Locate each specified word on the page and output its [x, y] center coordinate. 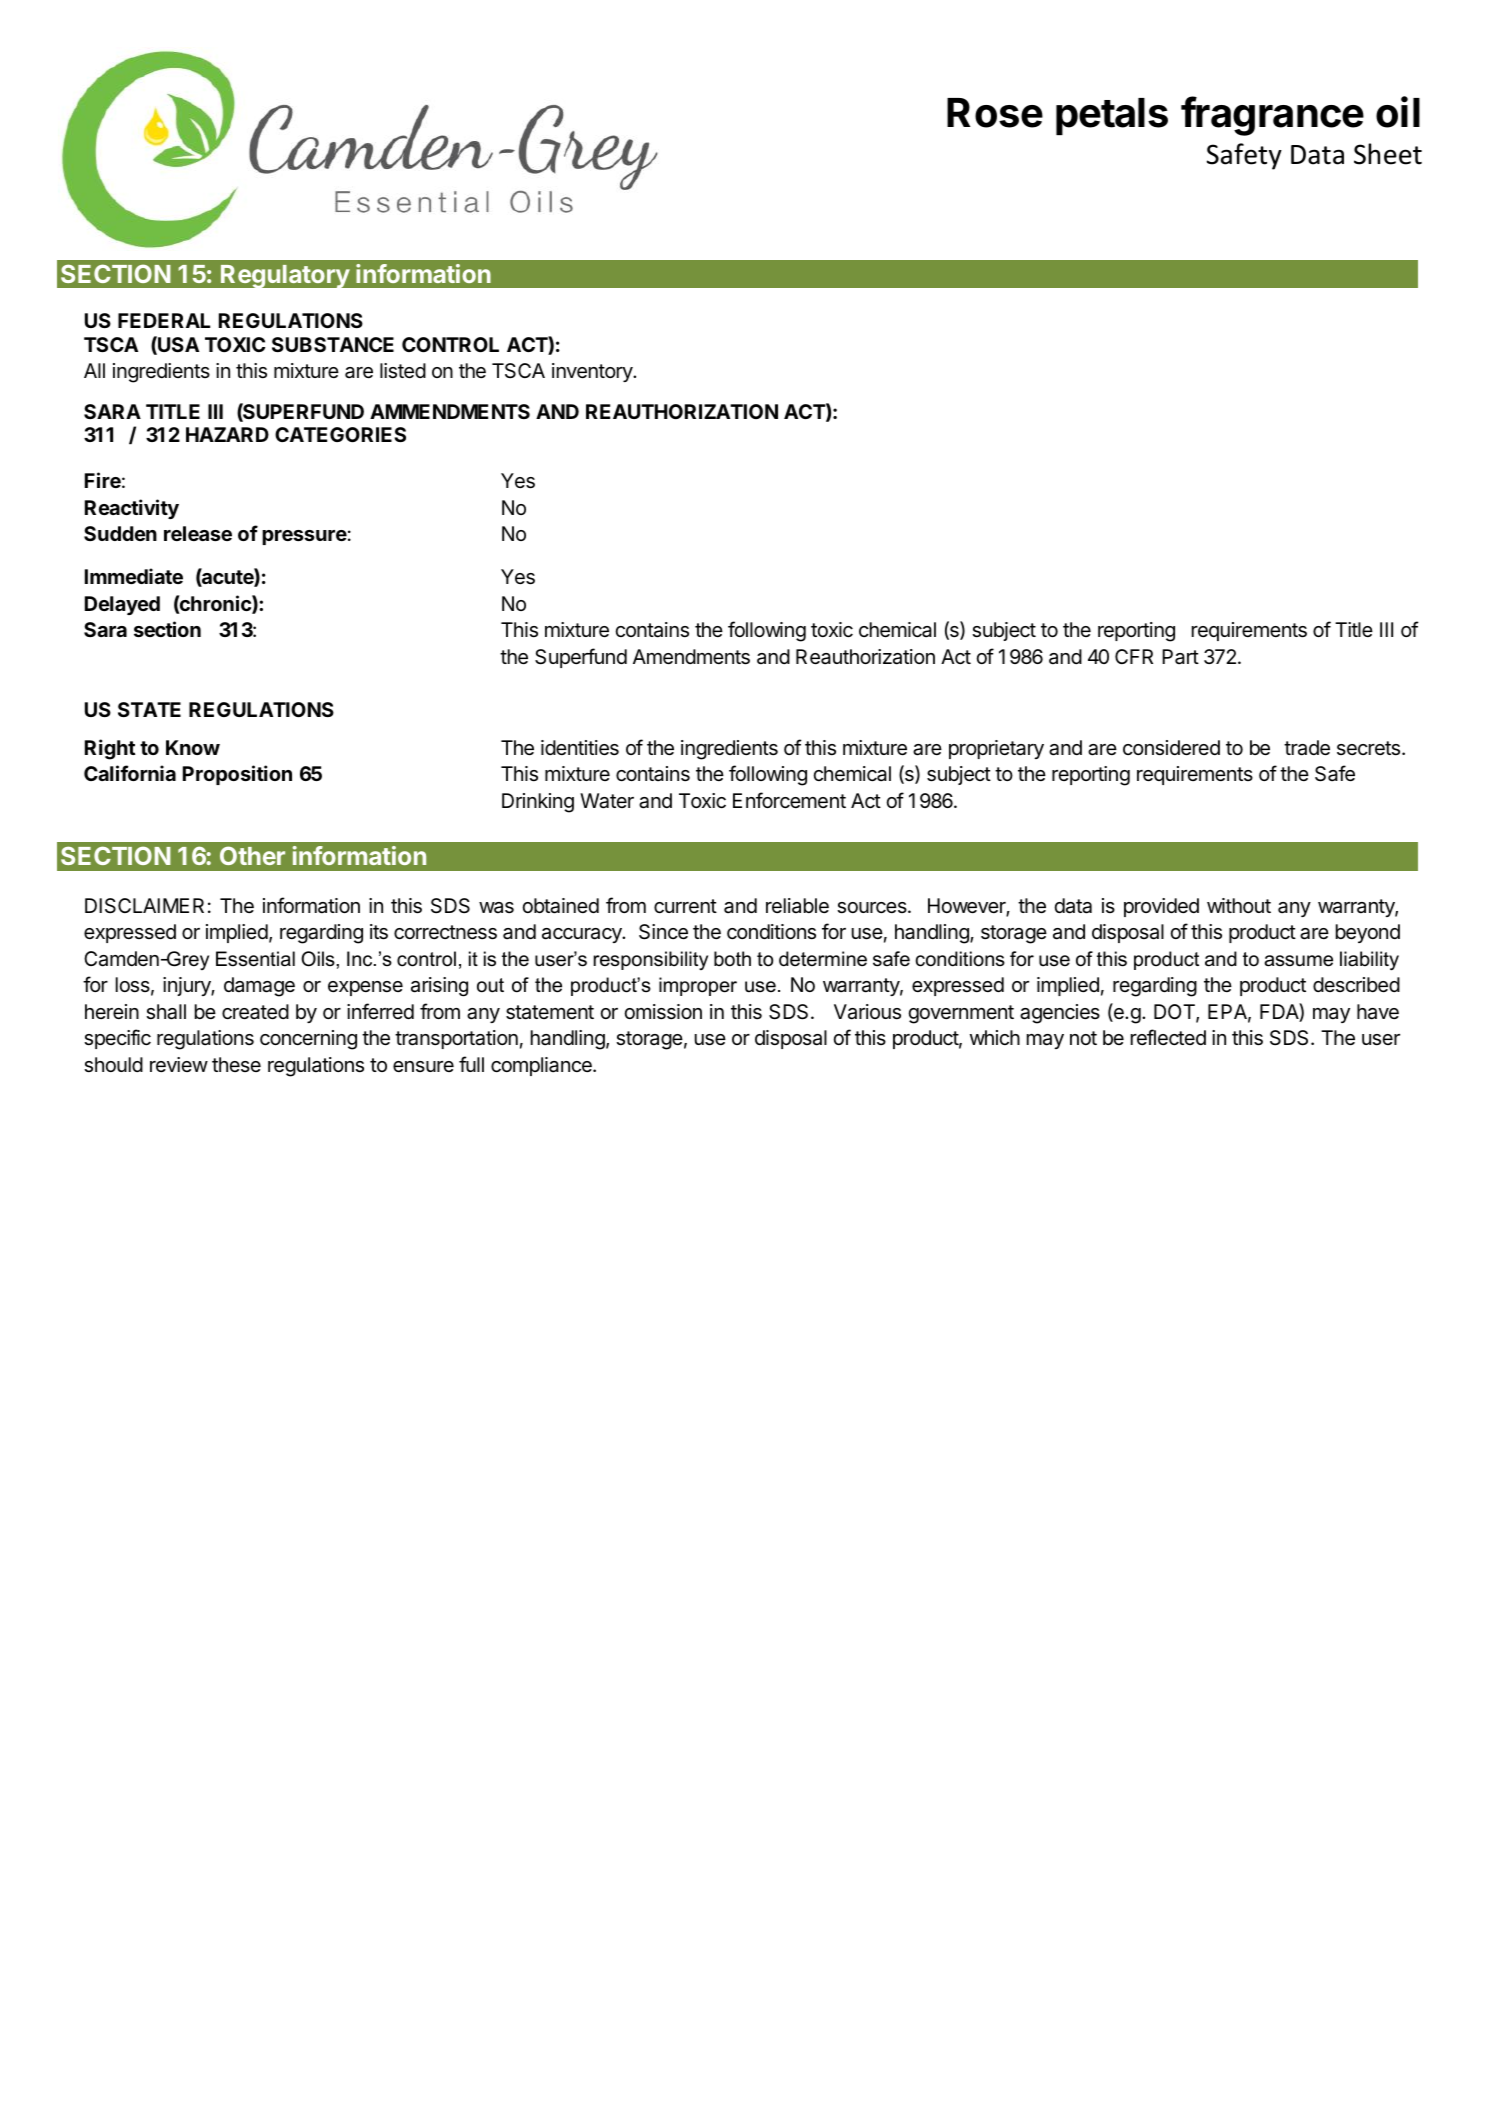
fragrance [1272, 116]
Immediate [134, 576]
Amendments [691, 657]
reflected [1168, 1037]
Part [1180, 657]
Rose [995, 113]
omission [663, 1012]
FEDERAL [164, 320]
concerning [308, 1040]
